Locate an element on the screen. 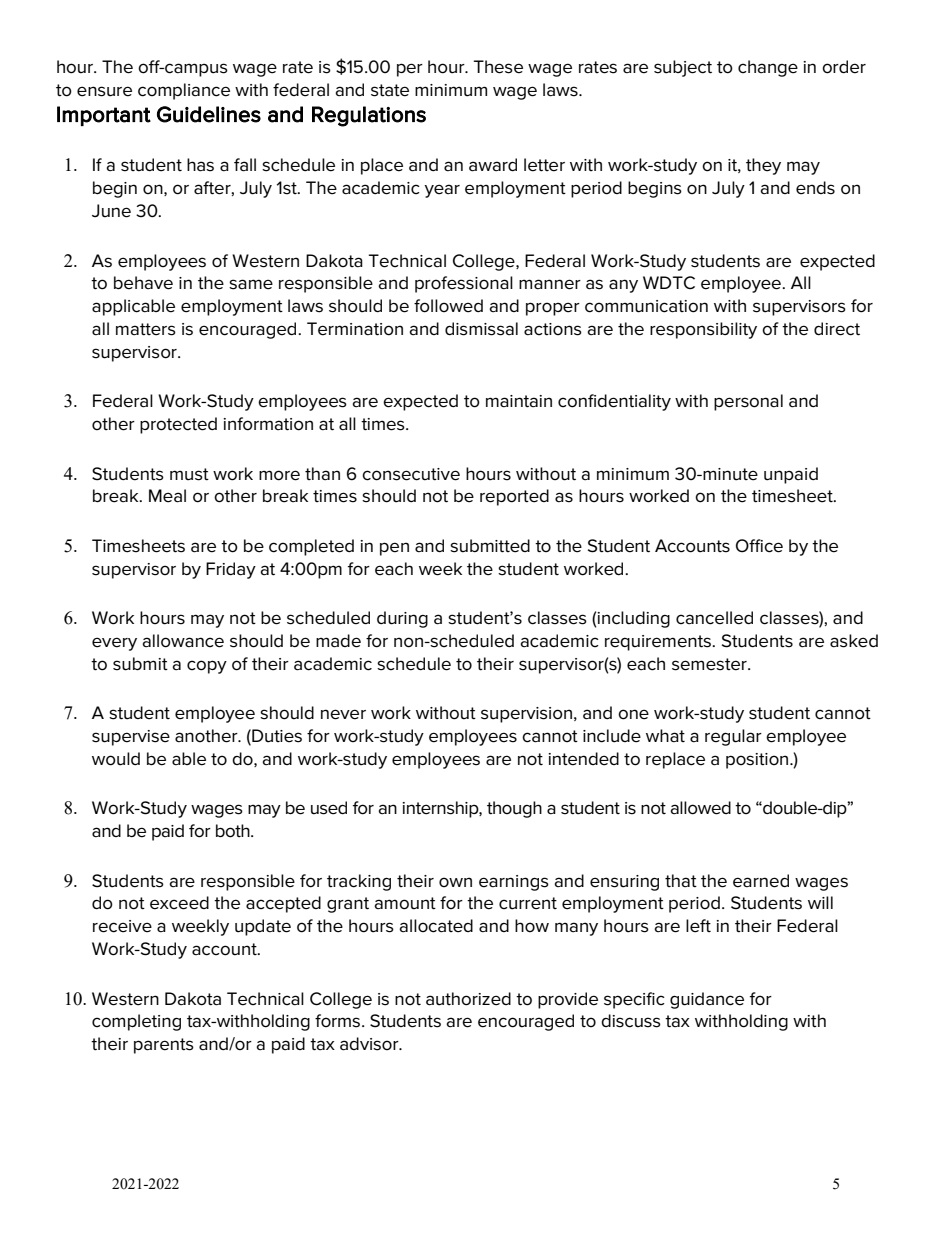  parents is located at coordinates (164, 1046).
